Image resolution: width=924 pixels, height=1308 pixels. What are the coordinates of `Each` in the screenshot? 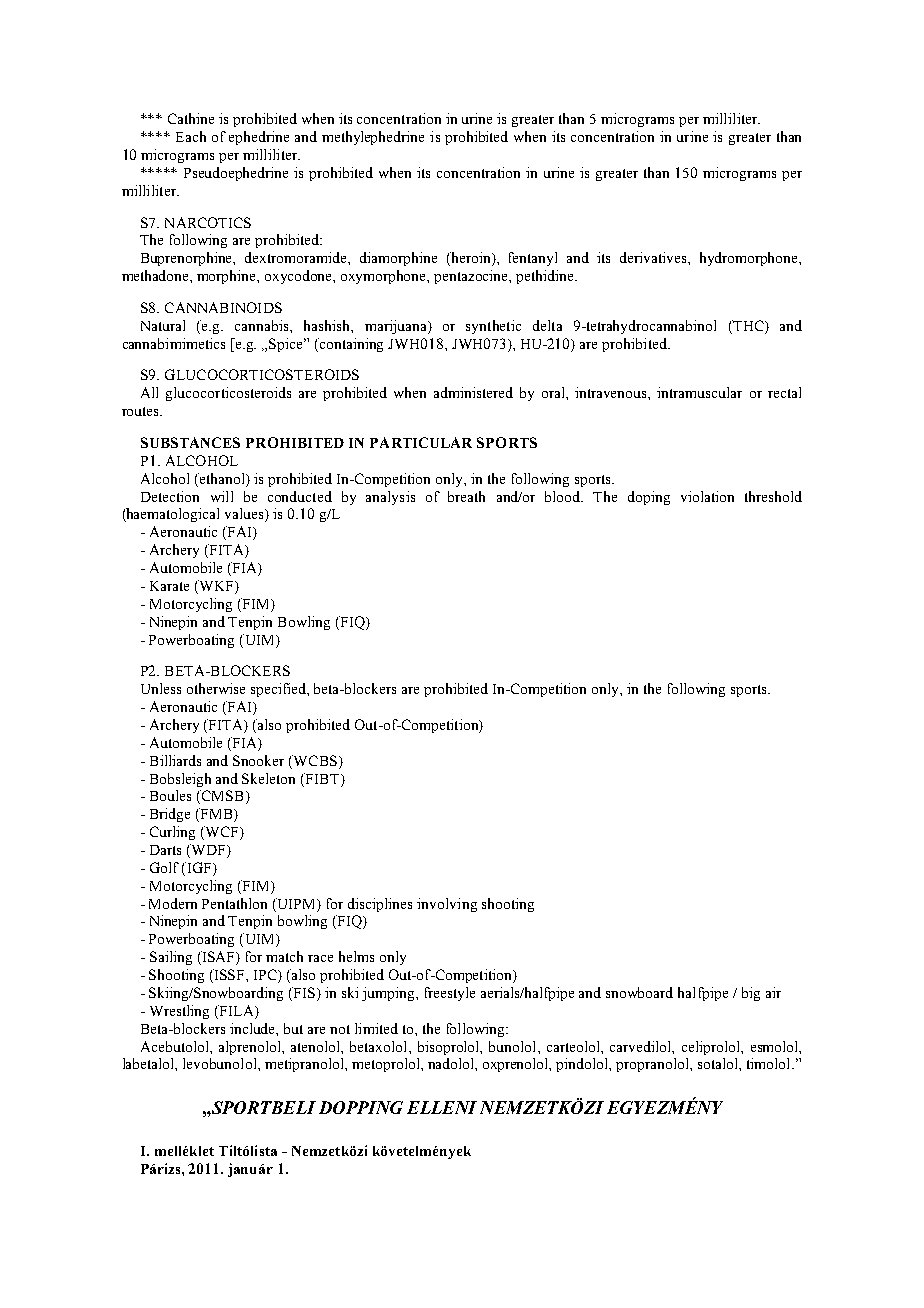 It's located at (191, 136).
